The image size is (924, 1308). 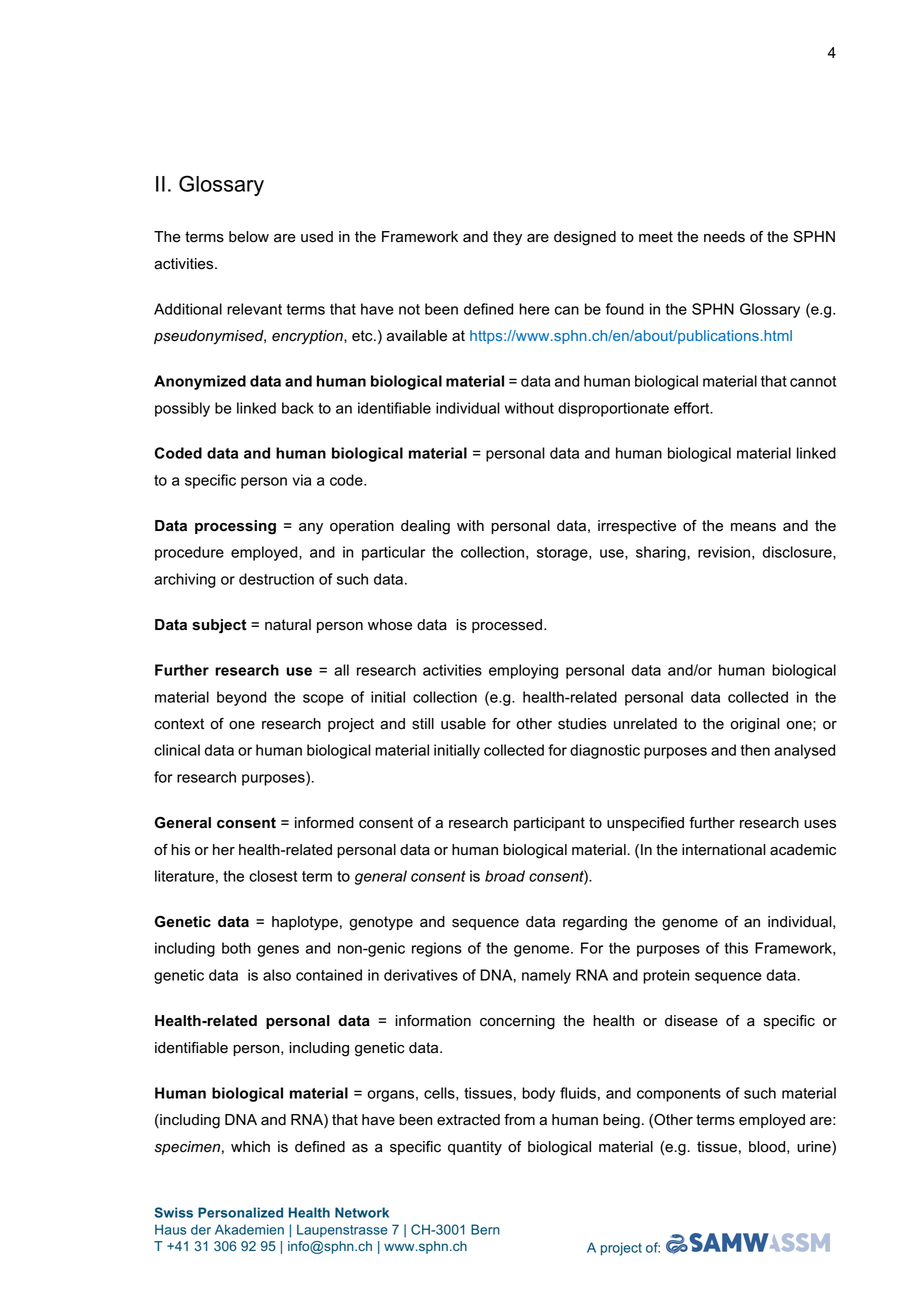 What do you see at coordinates (463, 724) in the image?
I see `usable` at bounding box center [463, 724].
